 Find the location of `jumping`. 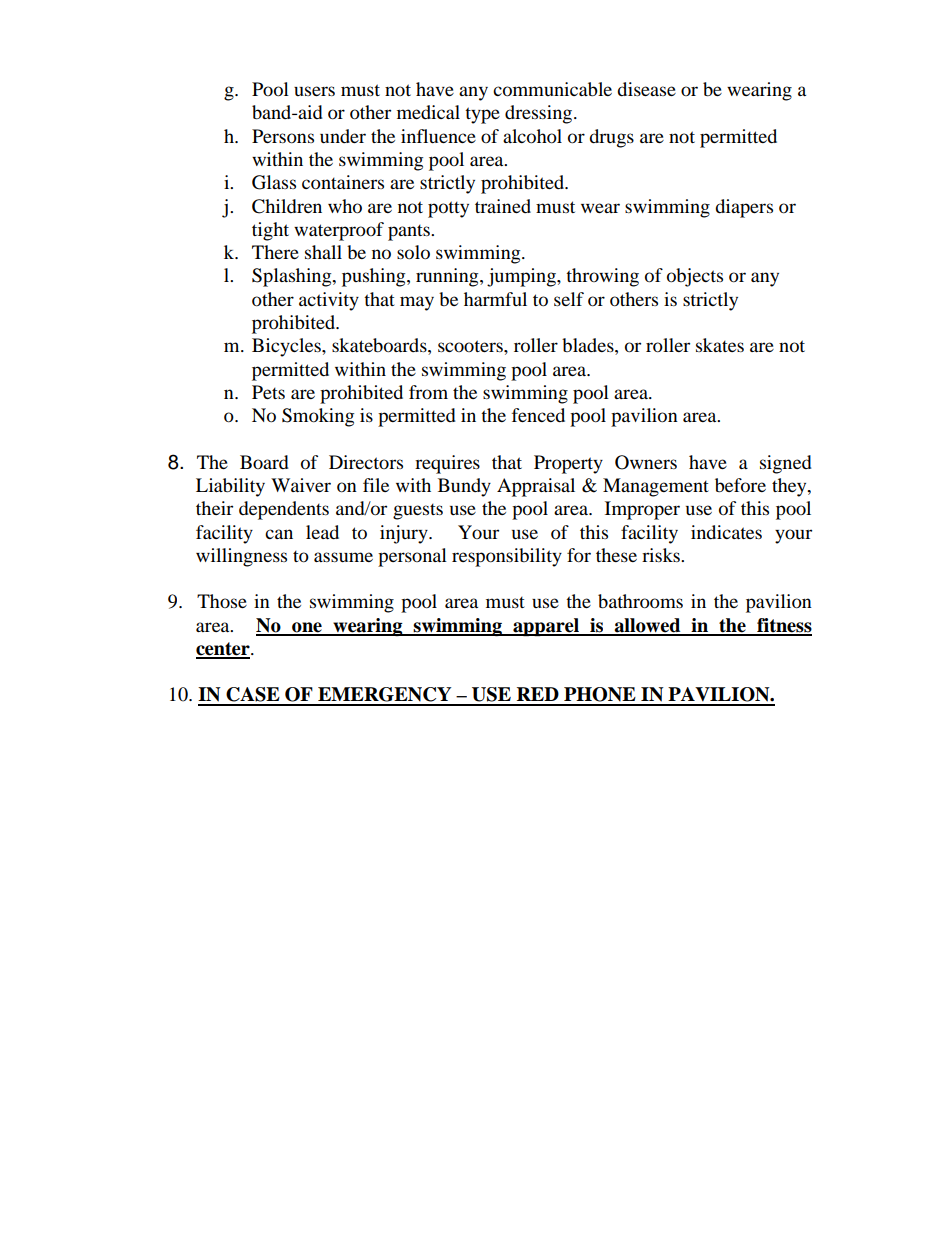

jumping is located at coordinates (522, 277).
